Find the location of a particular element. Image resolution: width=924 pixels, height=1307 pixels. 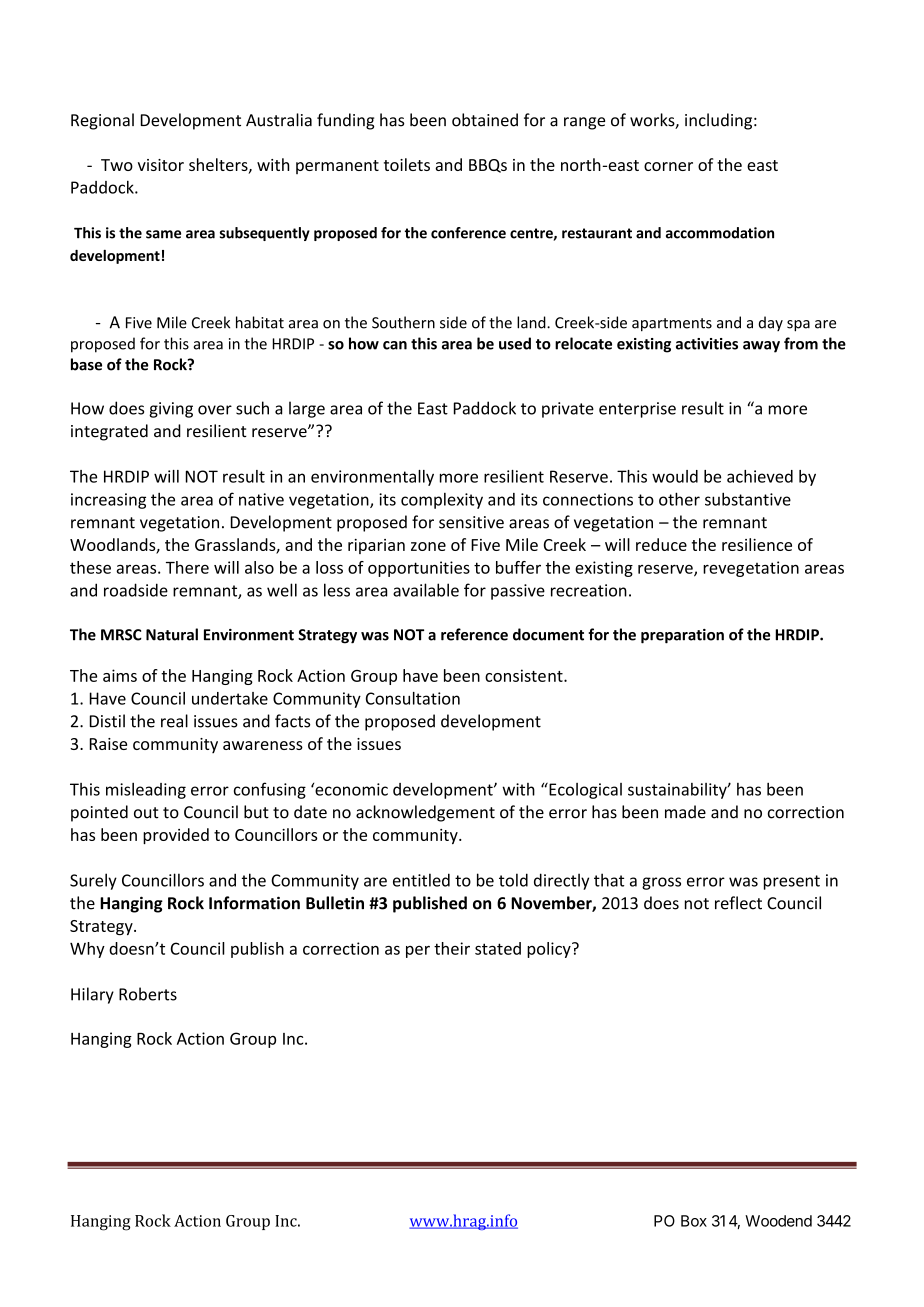

Consultation is located at coordinates (413, 698).
